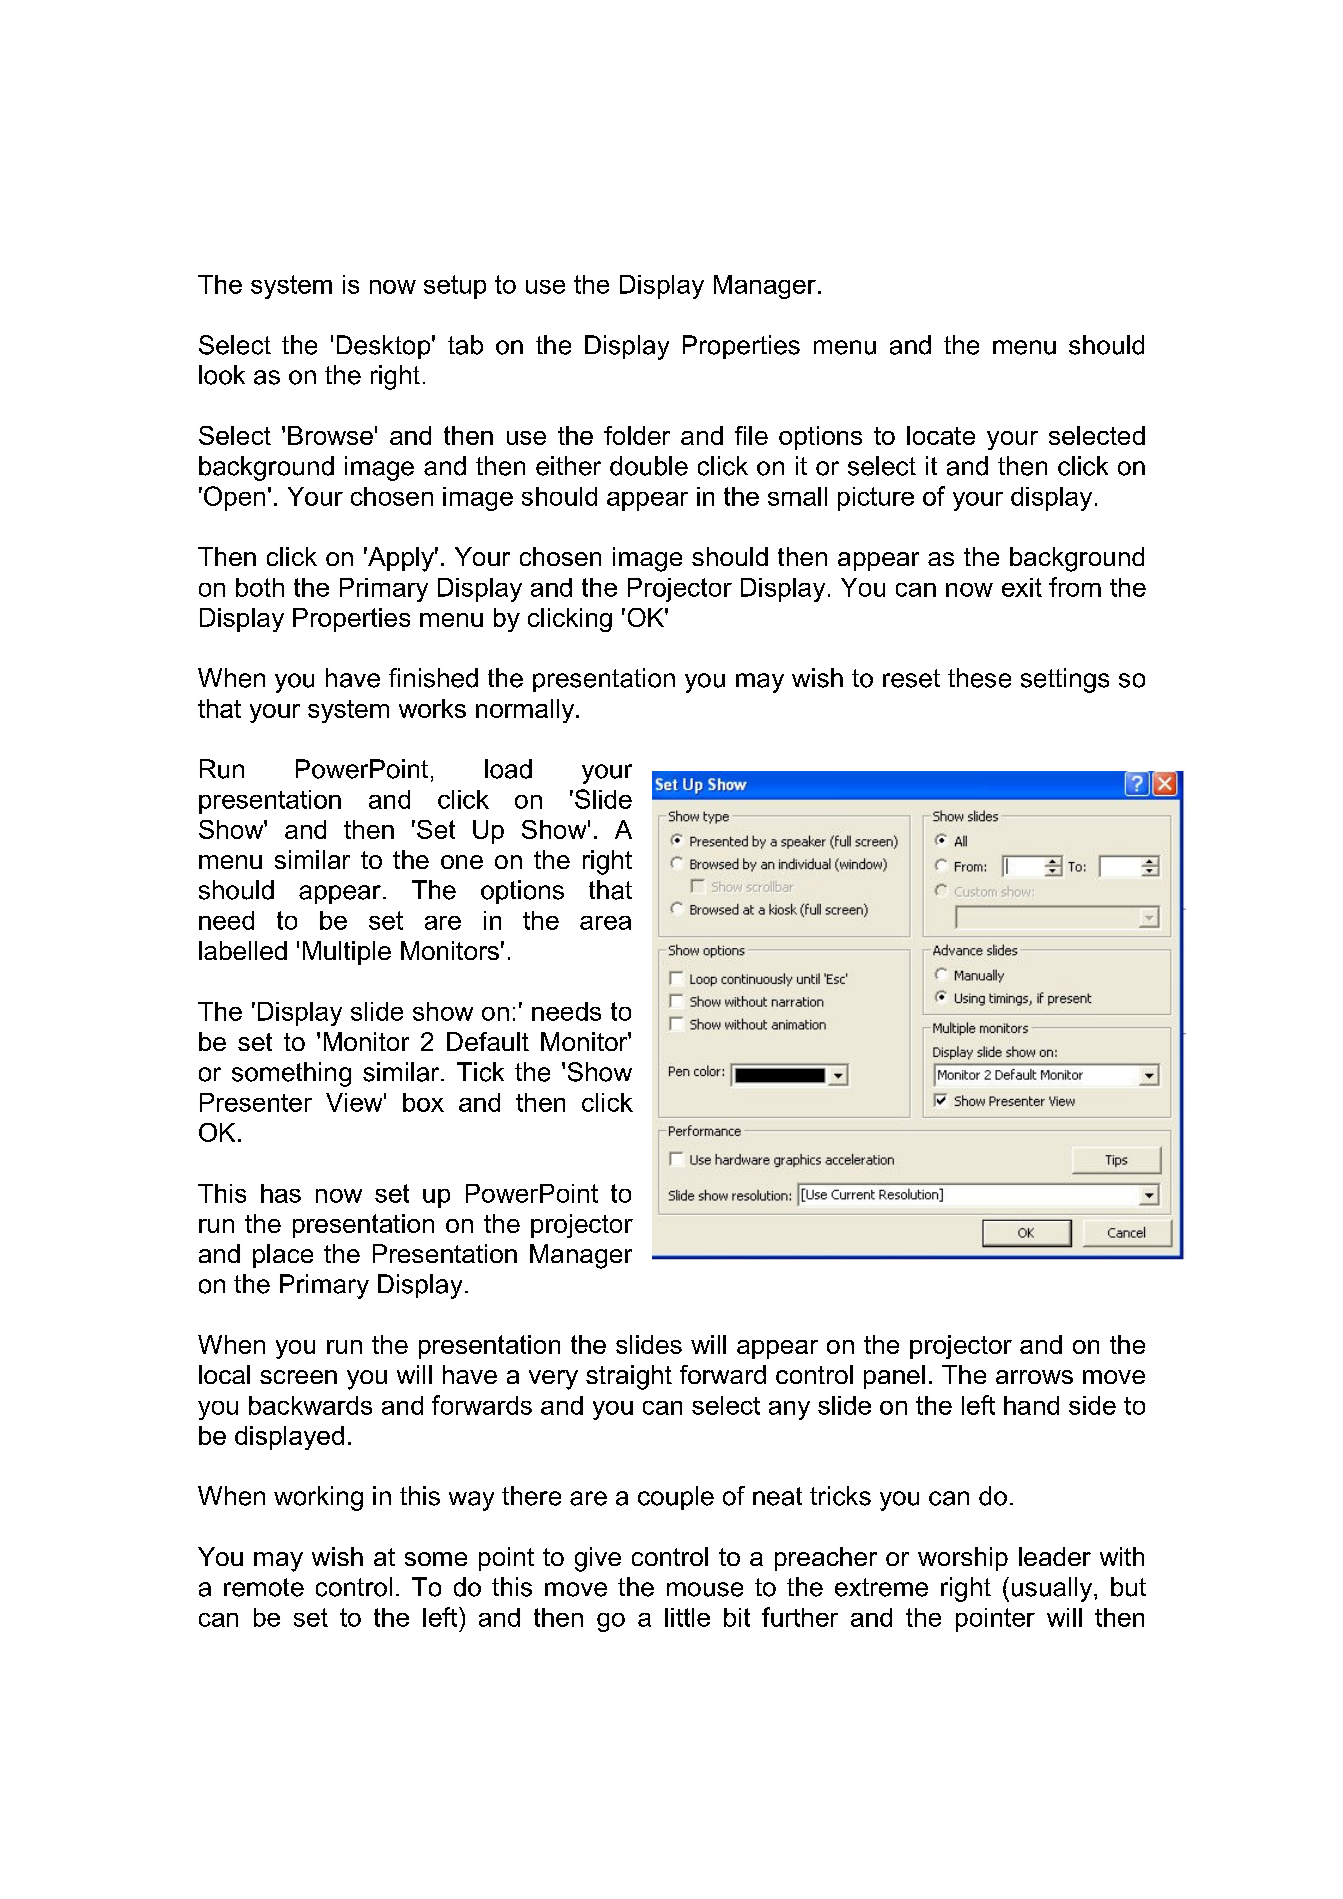 Image resolution: width=1343 pixels, height=1899 pixels. Describe the element at coordinates (347, 953) in the document. I see `Multiple` at that location.
